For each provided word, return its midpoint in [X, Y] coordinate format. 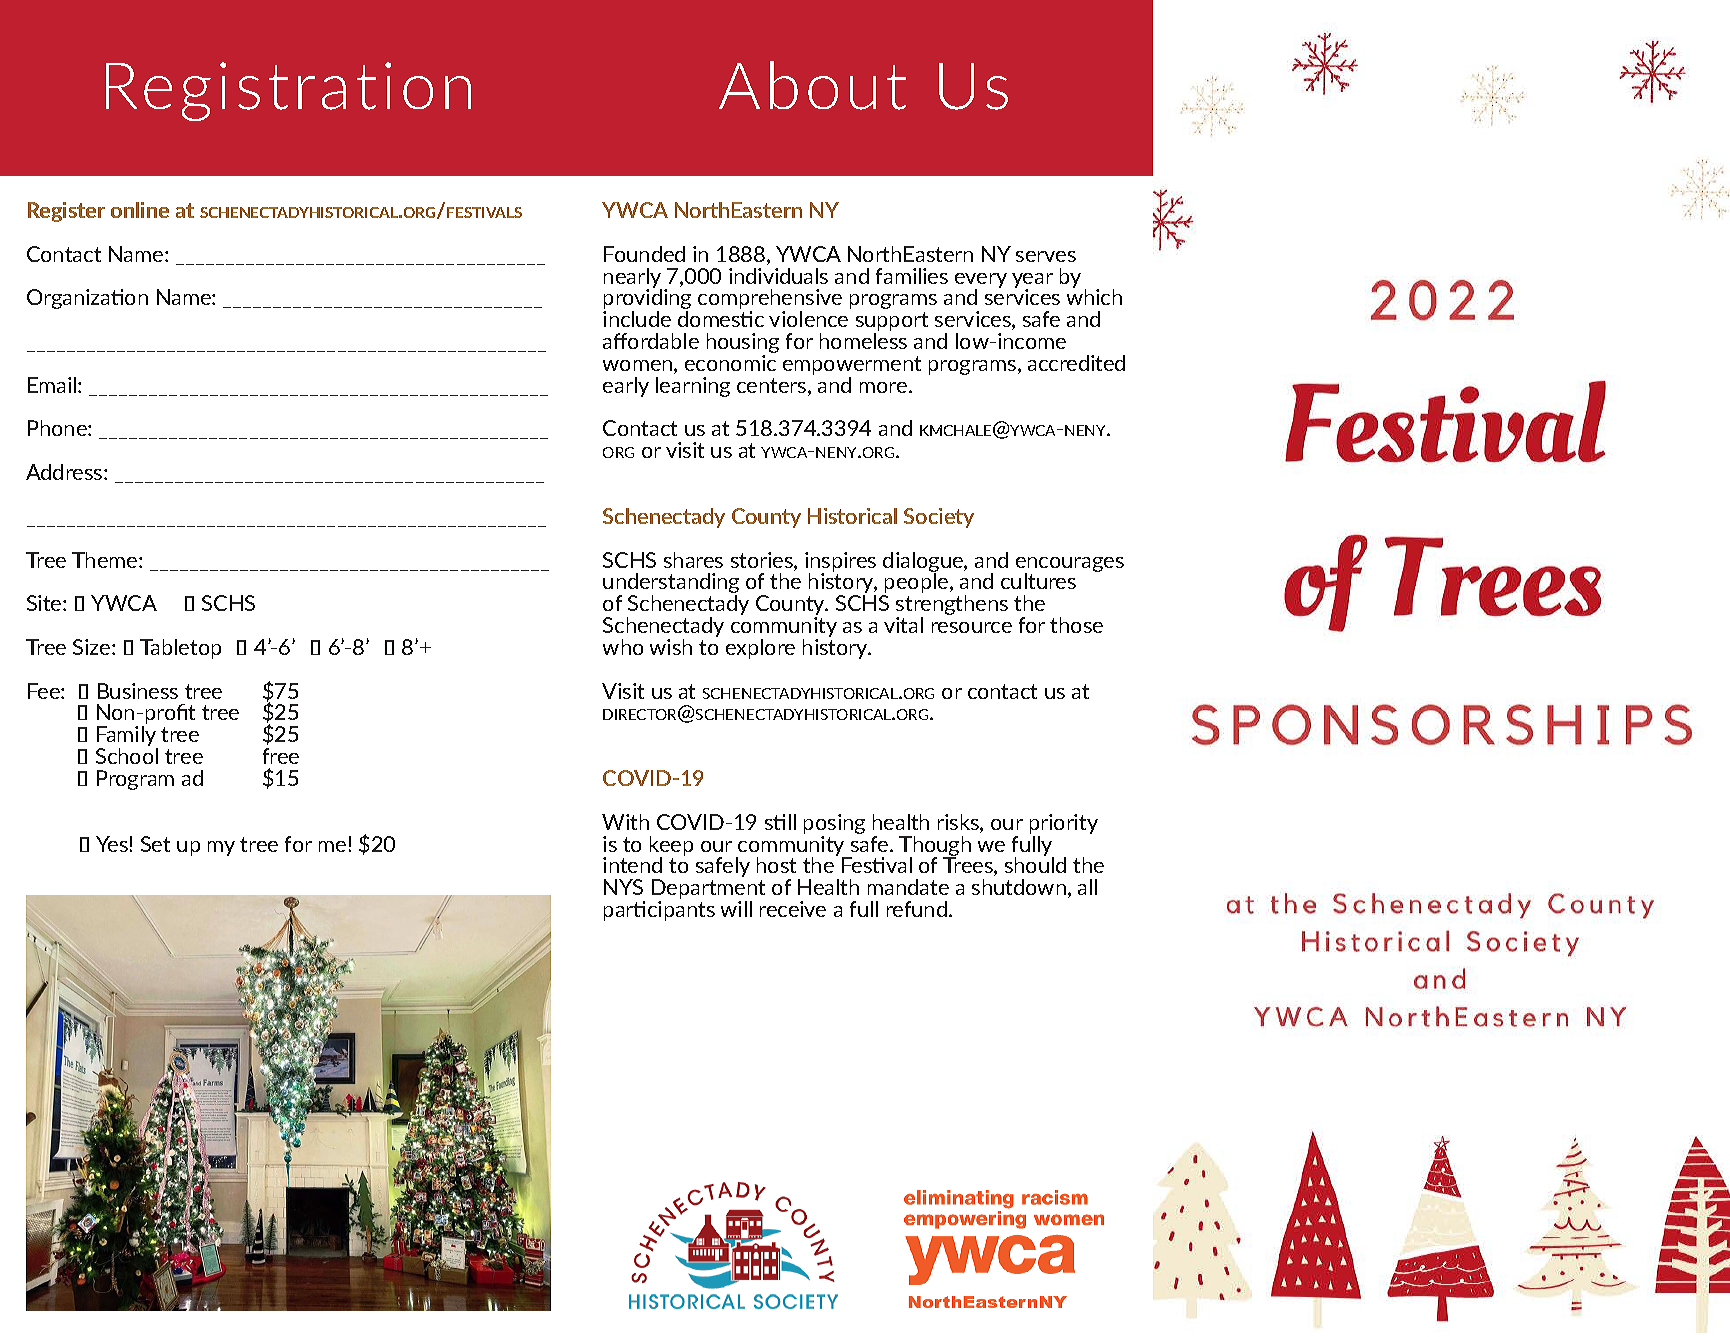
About [812, 85]
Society [939, 518]
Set [155, 844]
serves [1046, 256]
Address [65, 472]
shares [693, 560]
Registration [288, 91]
